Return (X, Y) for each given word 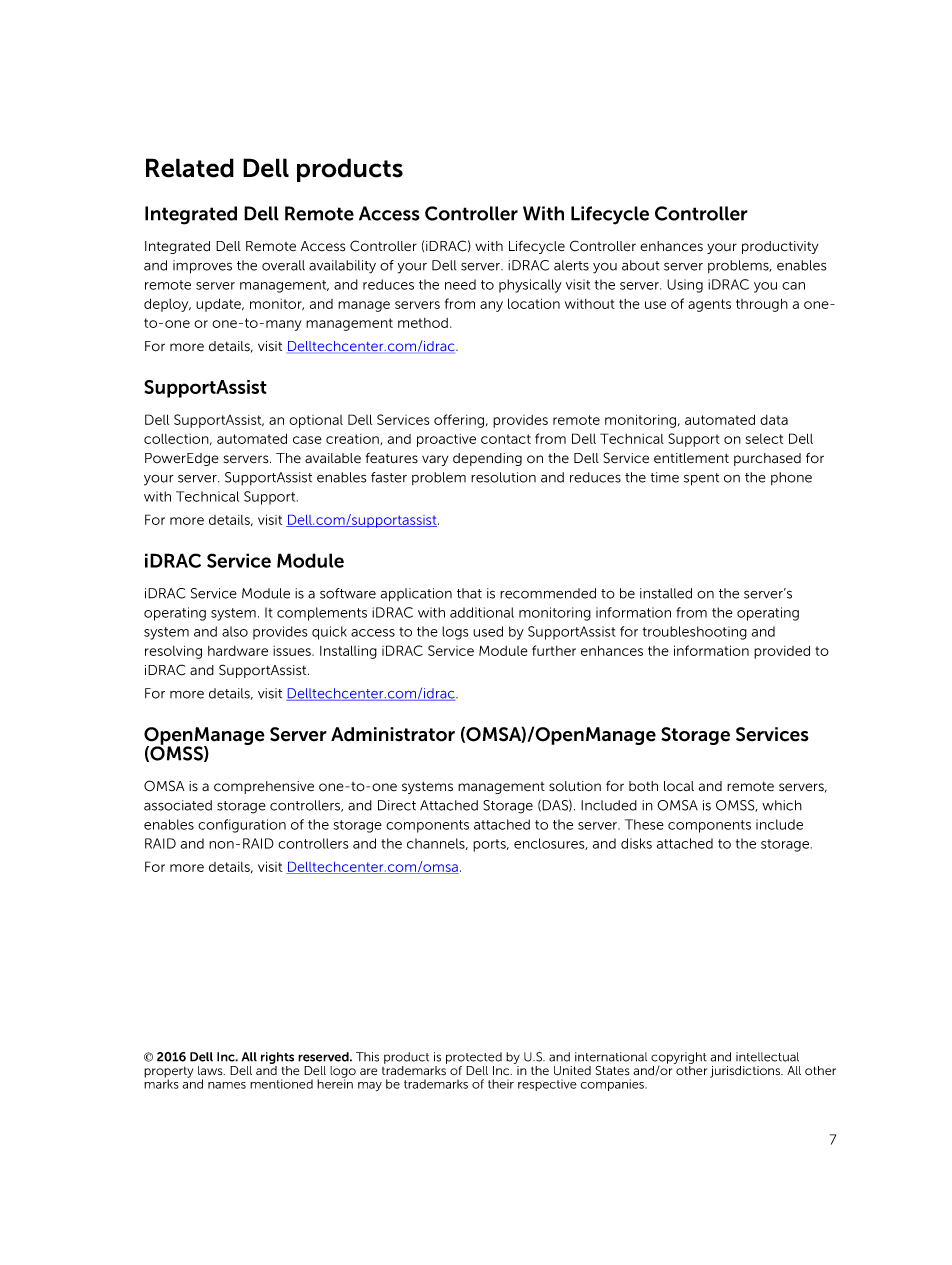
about (641, 265)
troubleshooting (695, 633)
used (488, 631)
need (460, 284)
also (235, 631)
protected (474, 1058)
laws (211, 1070)
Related (190, 168)
